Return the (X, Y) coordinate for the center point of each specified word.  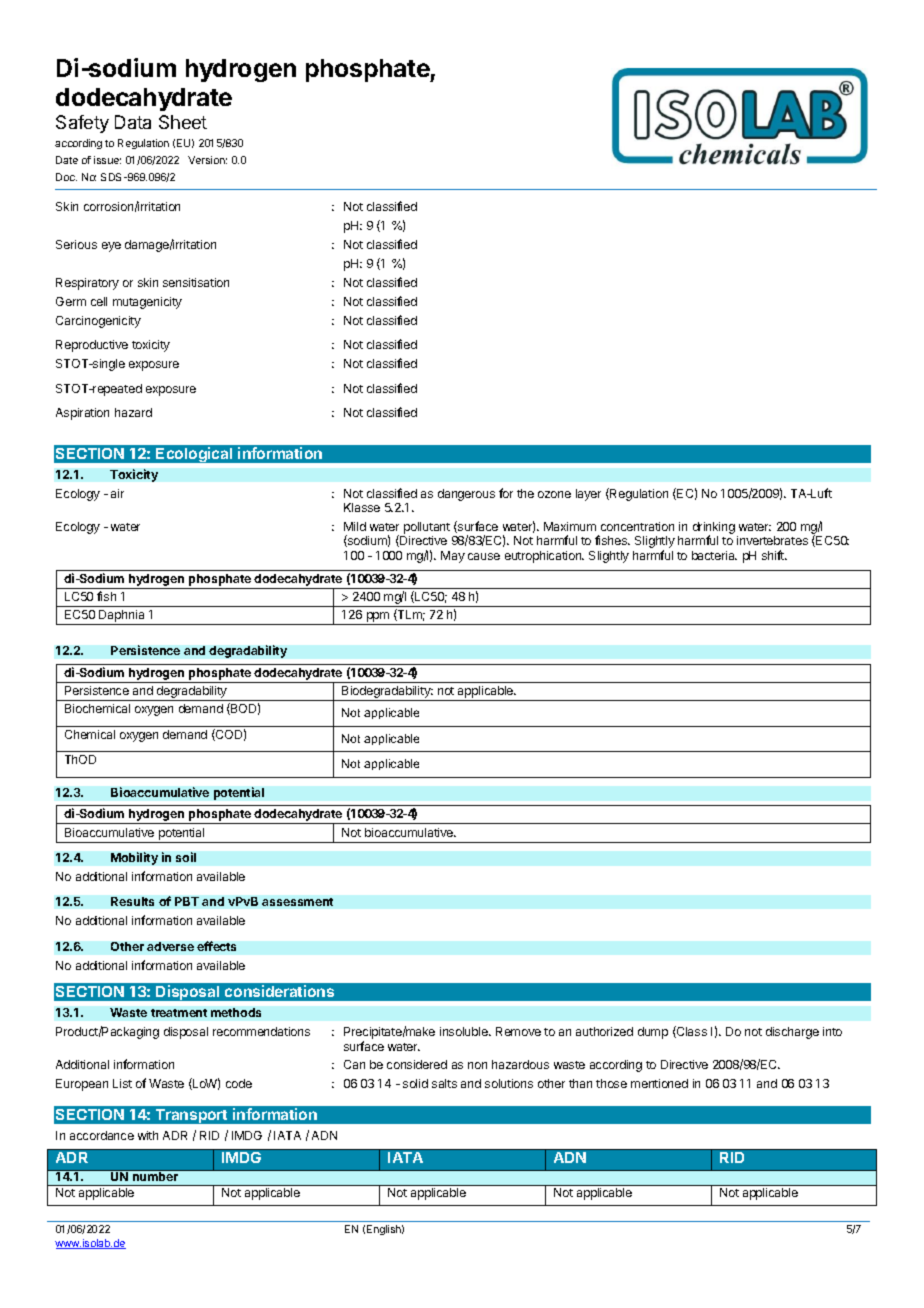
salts (444, 1083)
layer (588, 495)
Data (133, 122)
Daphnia (122, 617)
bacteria (714, 555)
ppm (378, 618)
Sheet (183, 122)
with (148, 1135)
